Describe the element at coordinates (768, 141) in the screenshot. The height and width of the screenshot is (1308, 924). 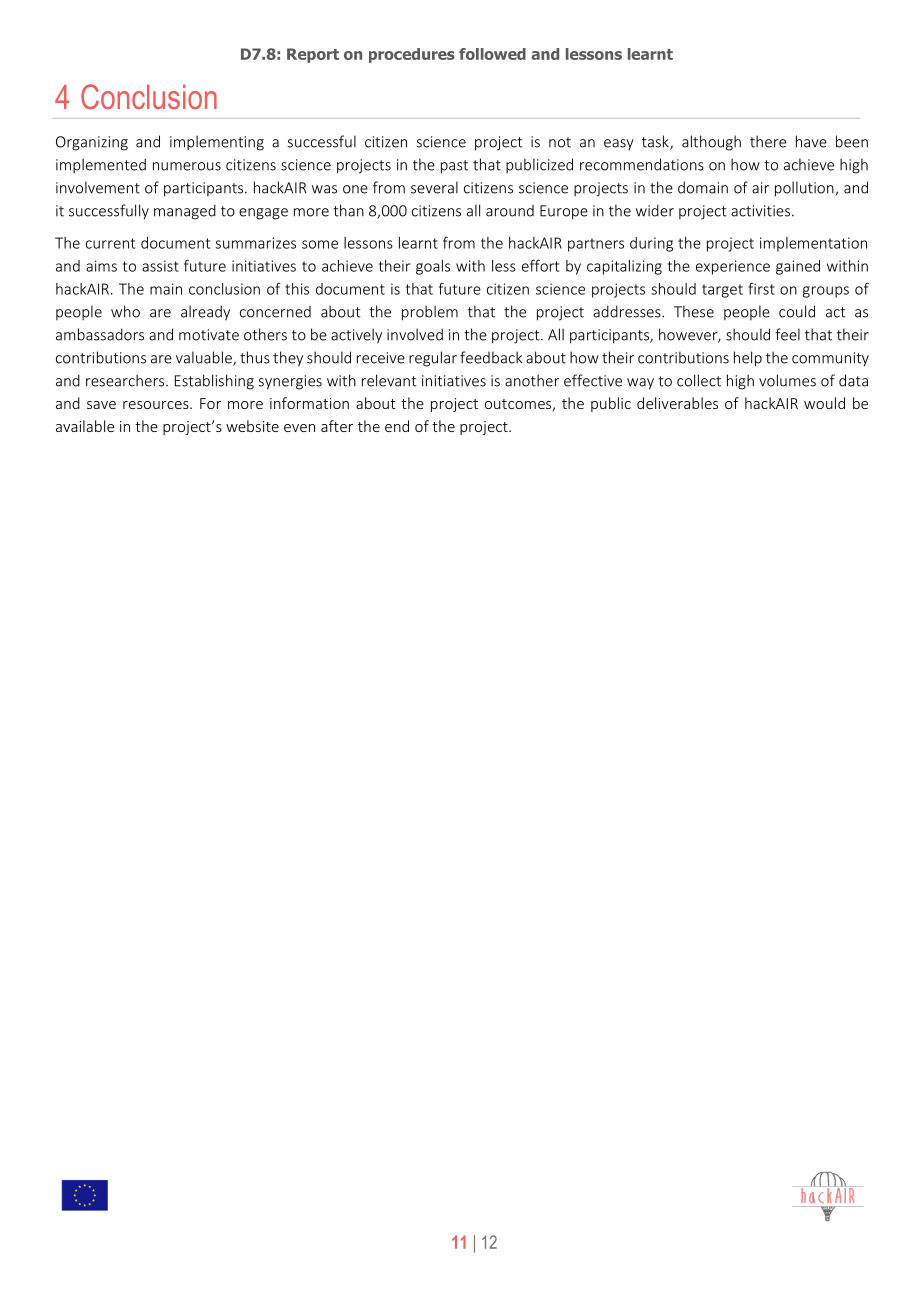
I see `there` at that location.
